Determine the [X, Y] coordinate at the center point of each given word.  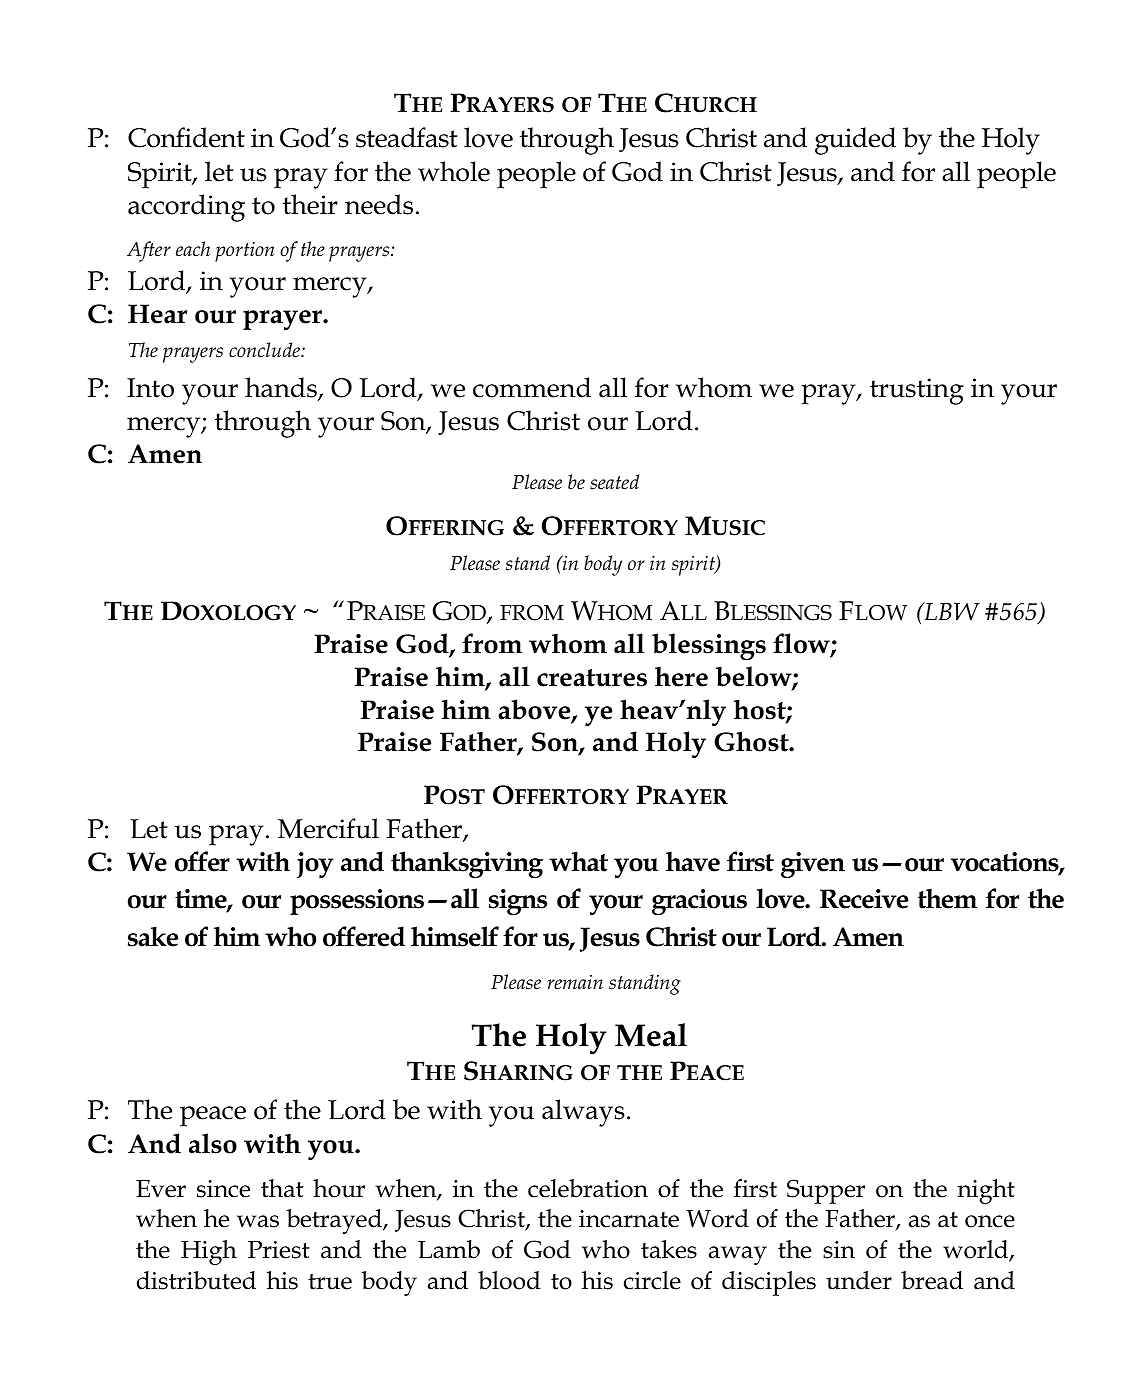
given [813, 865]
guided [855, 141]
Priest [279, 1250]
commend [532, 387]
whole [454, 171]
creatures [592, 678]
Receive [864, 899]
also [213, 1143]
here [681, 676]
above [535, 710]
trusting [917, 391]
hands [282, 388]
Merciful [328, 828]
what [578, 861]
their [310, 204]
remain [575, 982]
